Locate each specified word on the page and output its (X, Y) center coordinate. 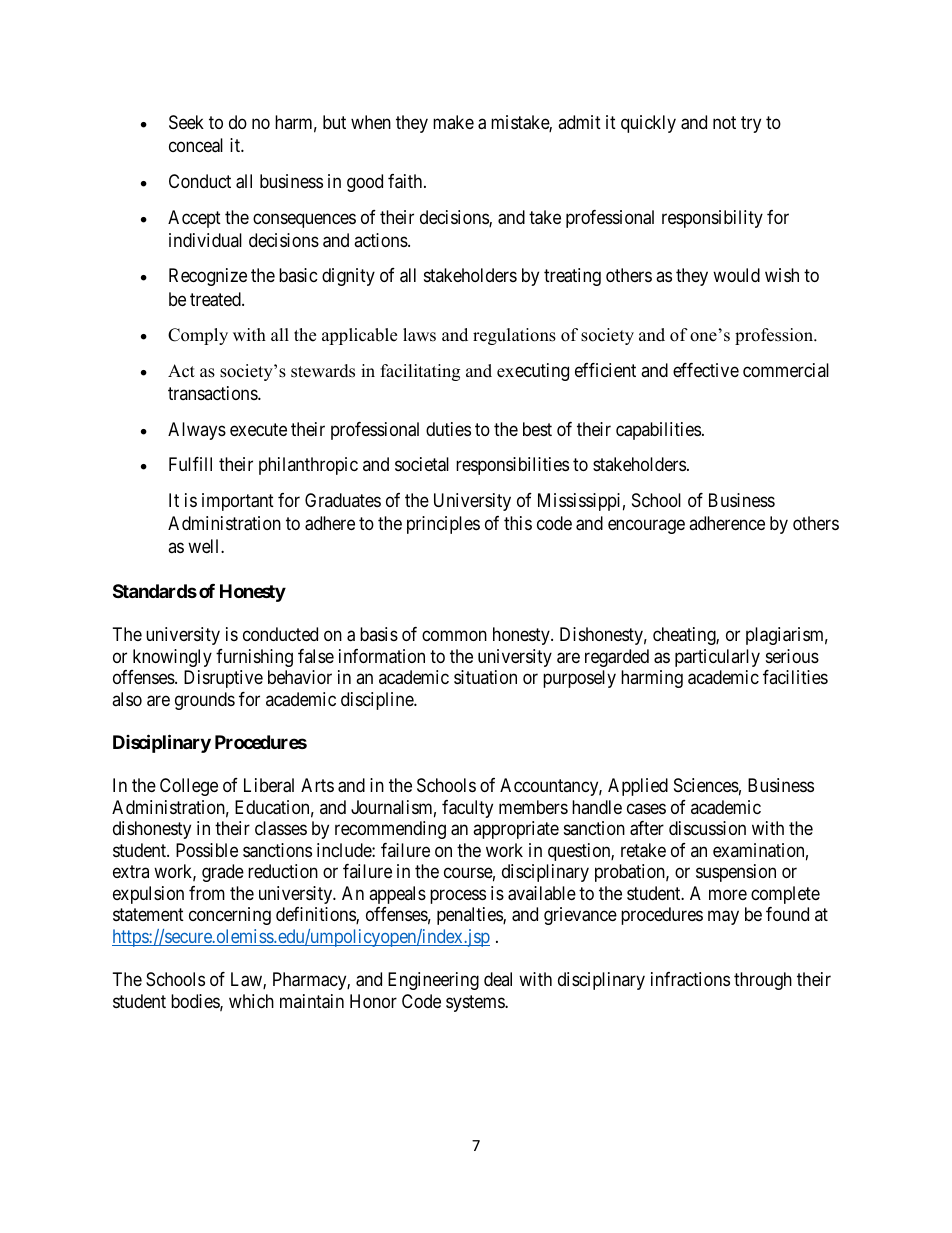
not (724, 122)
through (763, 981)
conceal (196, 145)
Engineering (433, 981)
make (453, 122)
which (251, 1001)
